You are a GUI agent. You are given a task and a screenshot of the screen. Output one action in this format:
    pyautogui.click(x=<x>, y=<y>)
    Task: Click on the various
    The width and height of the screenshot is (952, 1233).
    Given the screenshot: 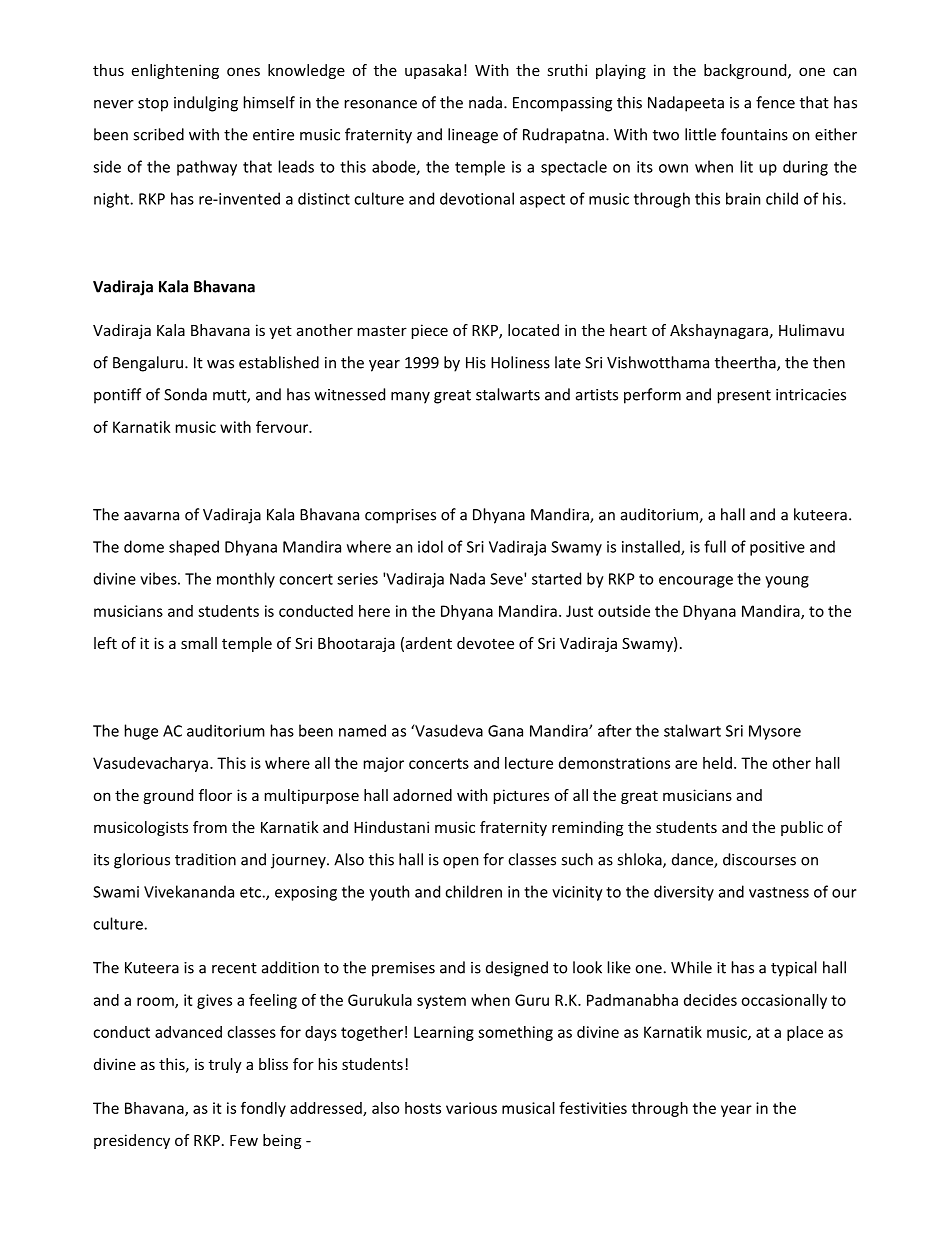 What is the action you would take?
    pyautogui.click(x=471, y=1108)
